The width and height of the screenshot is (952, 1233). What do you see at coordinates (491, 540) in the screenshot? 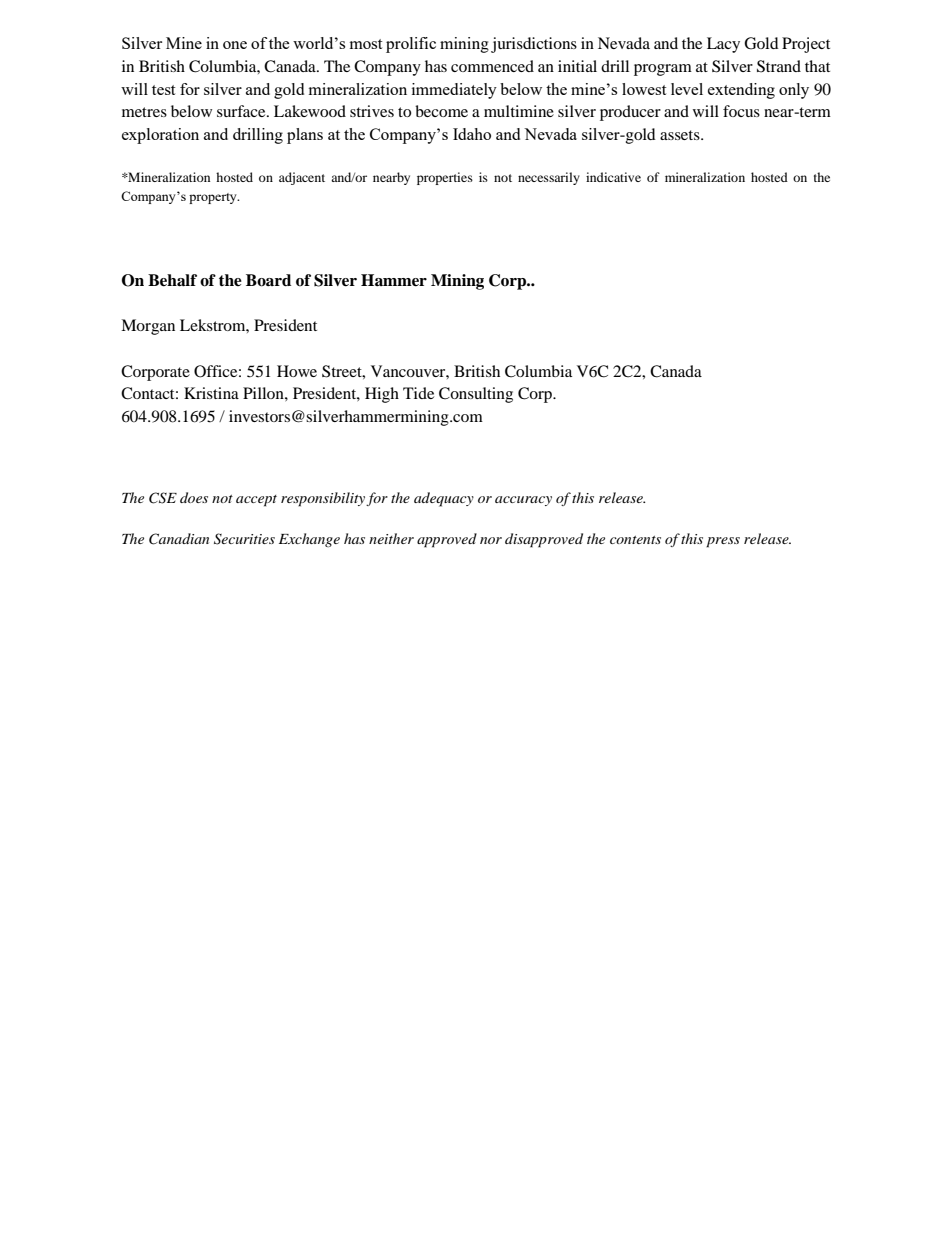
I see `nor` at bounding box center [491, 540].
